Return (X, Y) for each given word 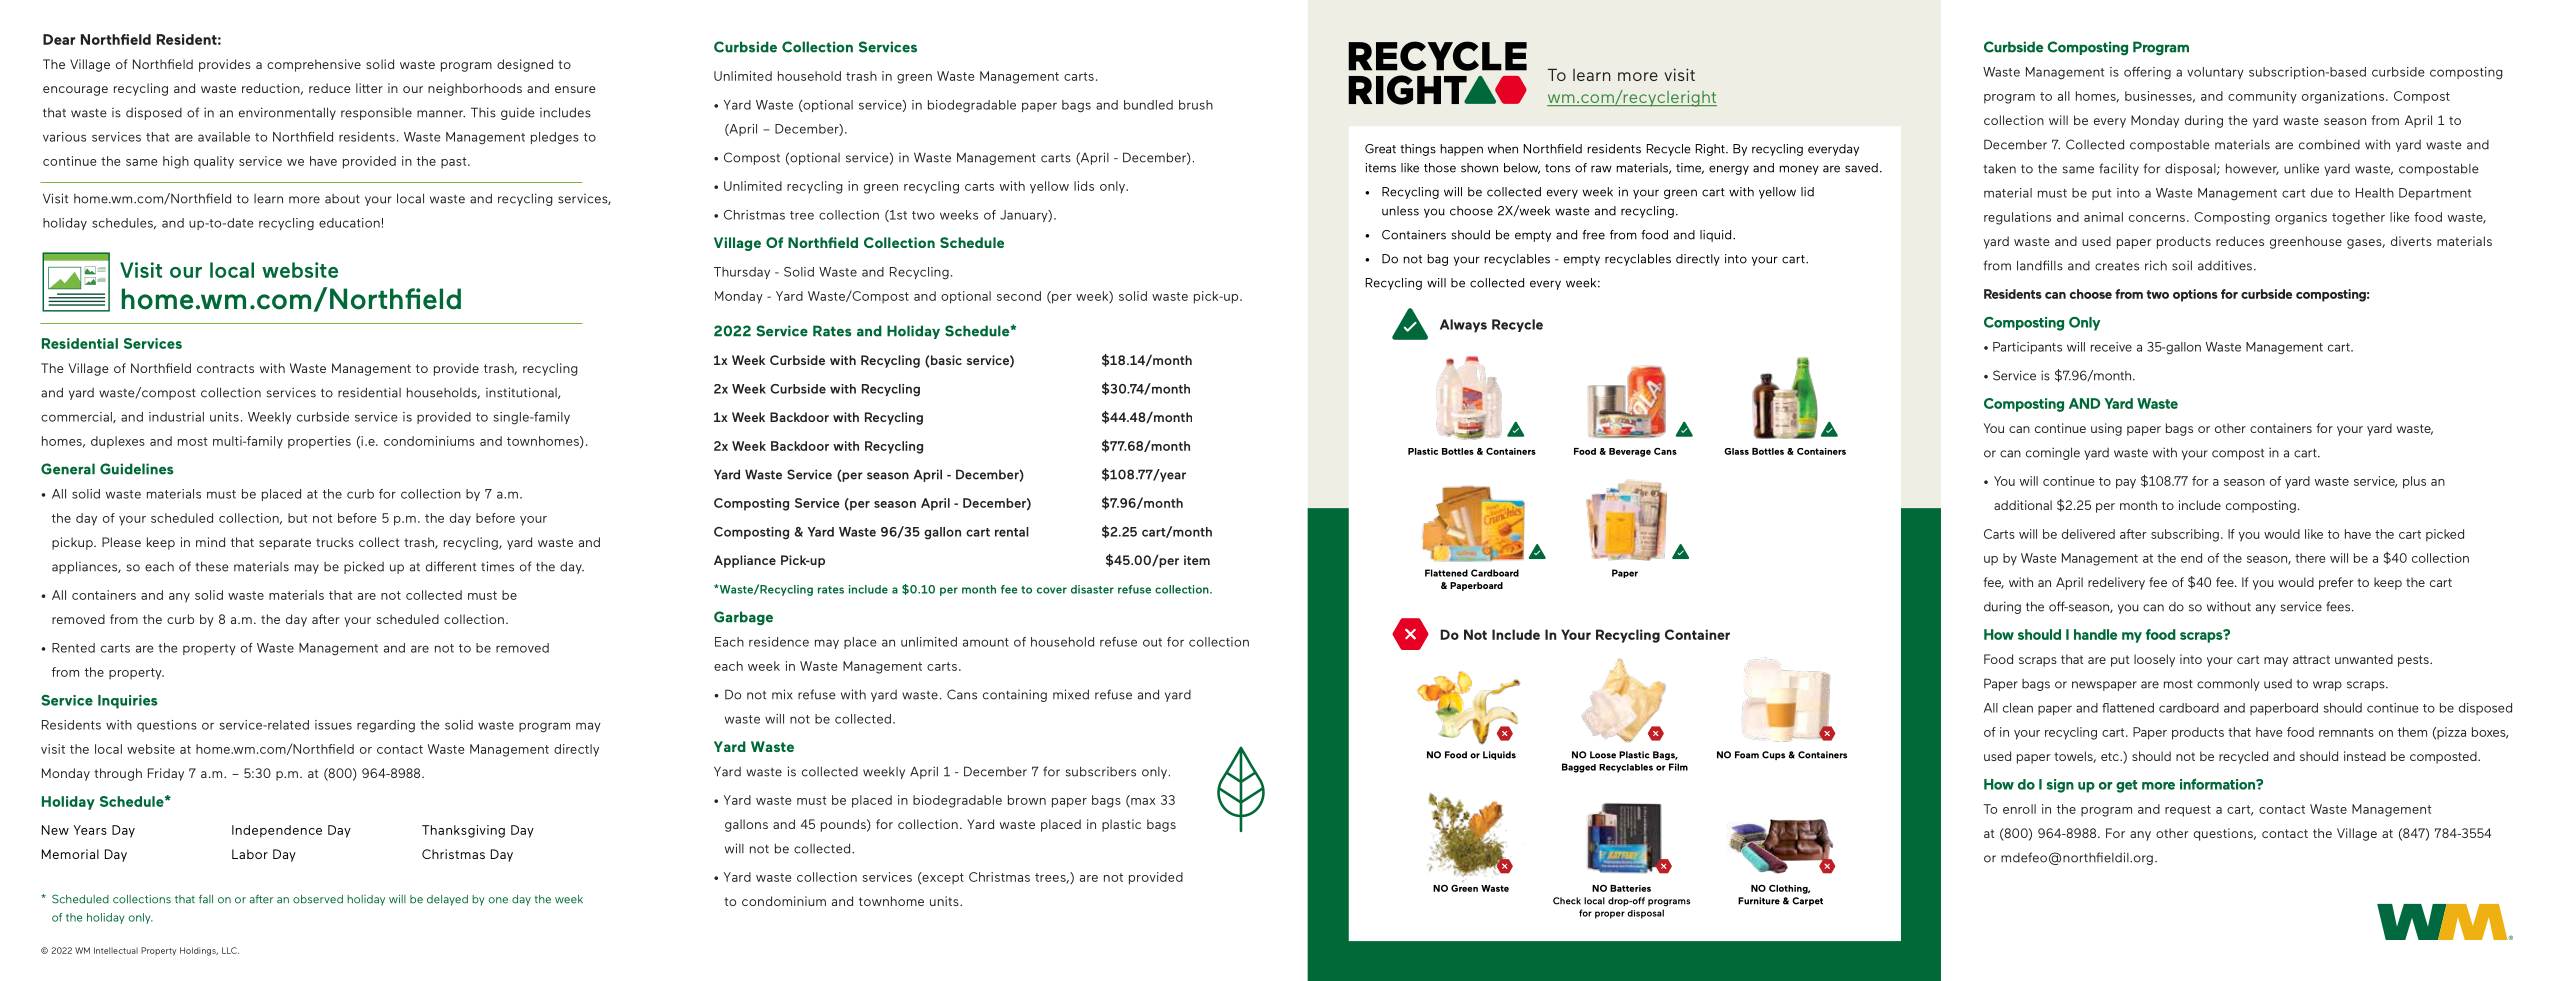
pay (2126, 484)
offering (2147, 73)
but (297, 518)
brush (1196, 105)
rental (1012, 532)
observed (318, 899)
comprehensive (314, 65)
